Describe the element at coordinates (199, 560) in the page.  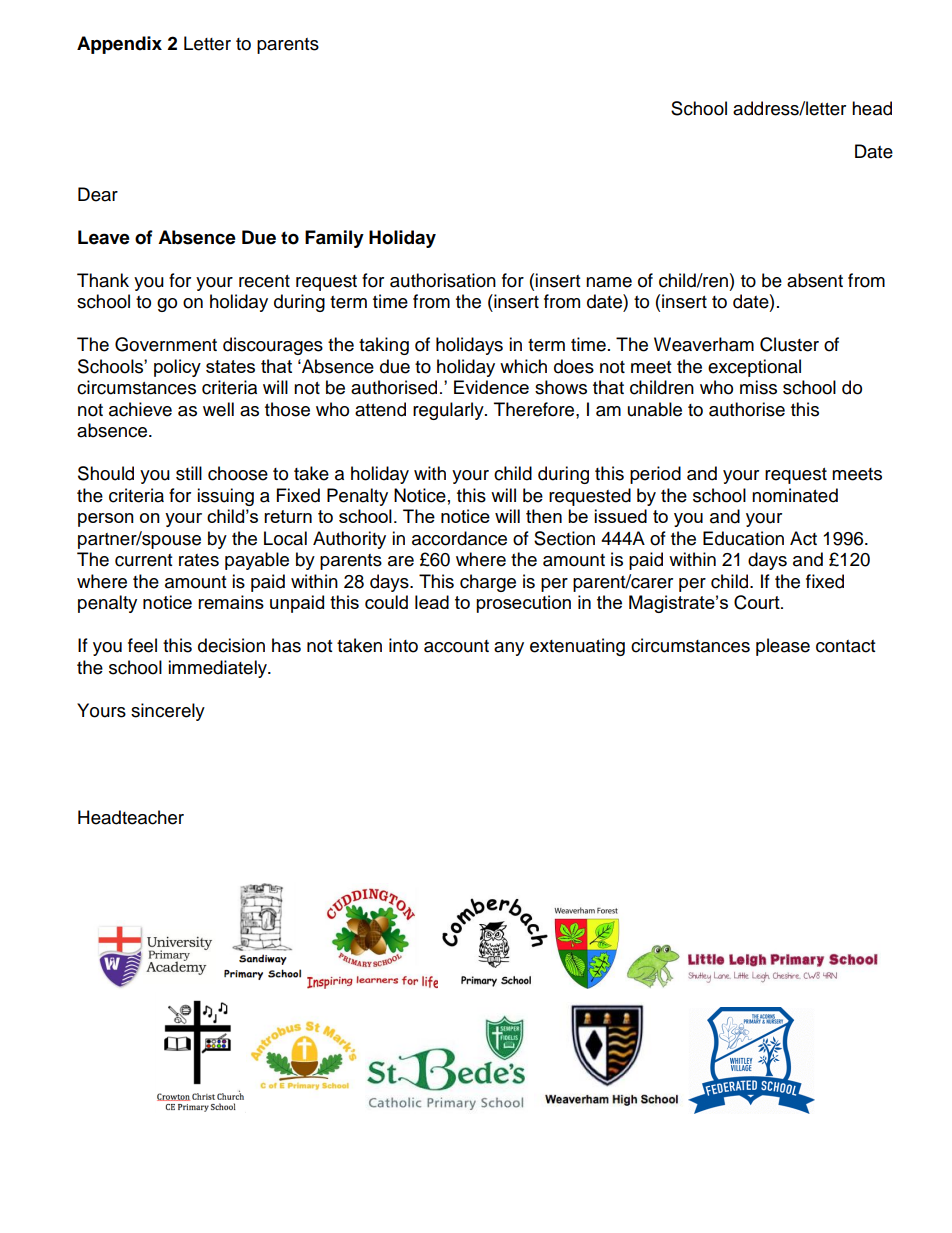
I see `rates` at that location.
